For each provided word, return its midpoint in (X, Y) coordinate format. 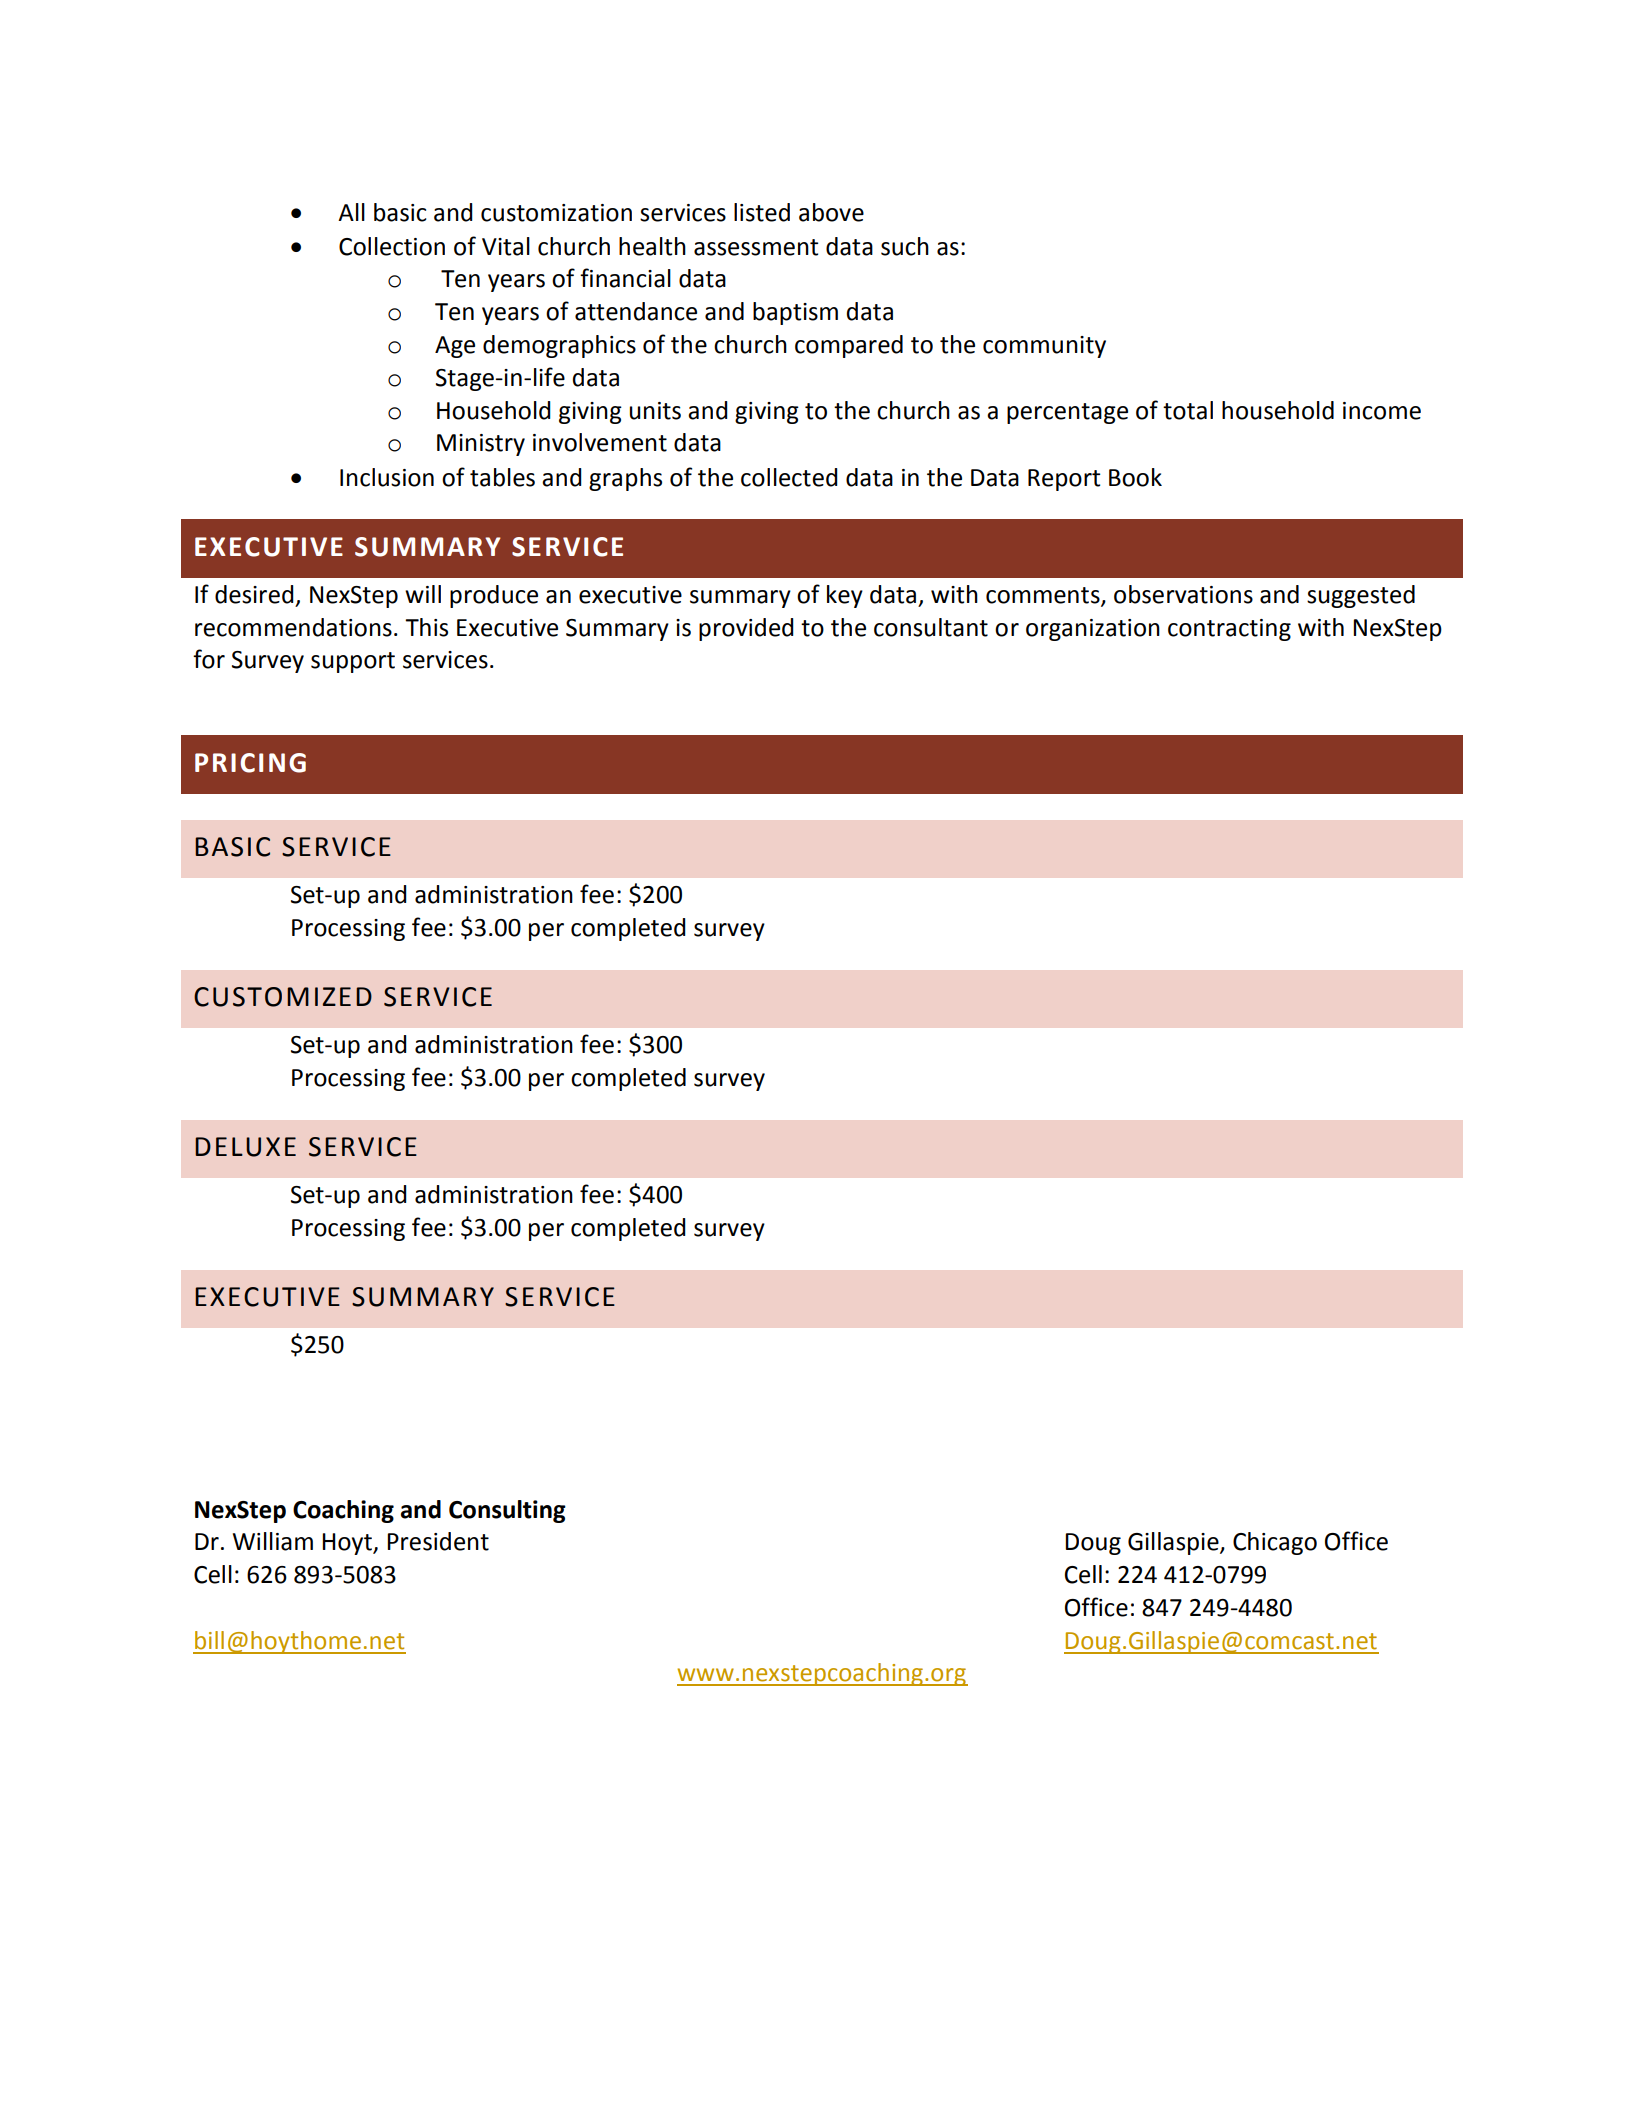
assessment (756, 247)
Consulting (507, 1511)
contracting (1229, 630)
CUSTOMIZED (283, 997)
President (438, 1541)
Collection (392, 246)
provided (746, 629)
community (1044, 347)
